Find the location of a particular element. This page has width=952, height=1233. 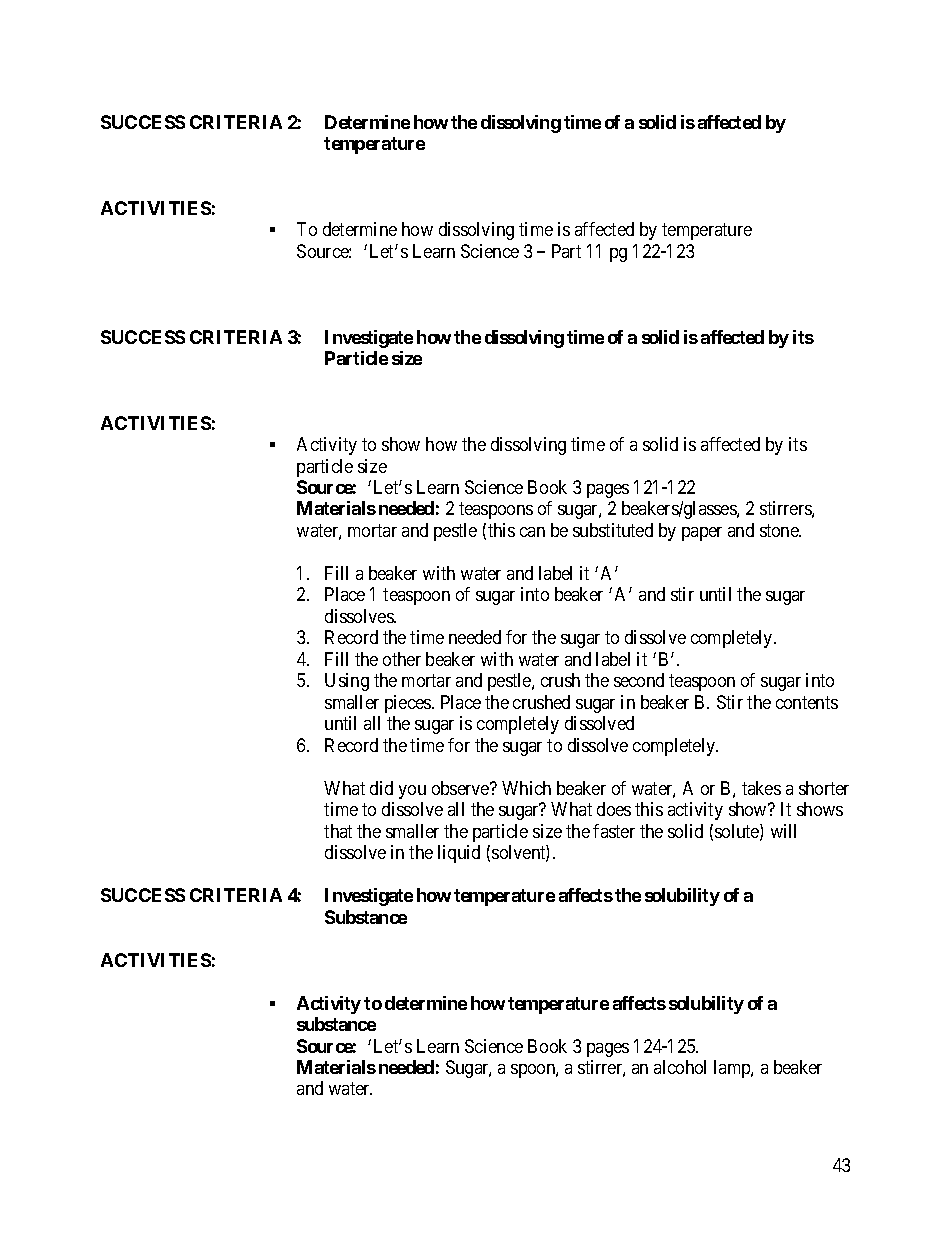

liquid is located at coordinates (459, 854).
